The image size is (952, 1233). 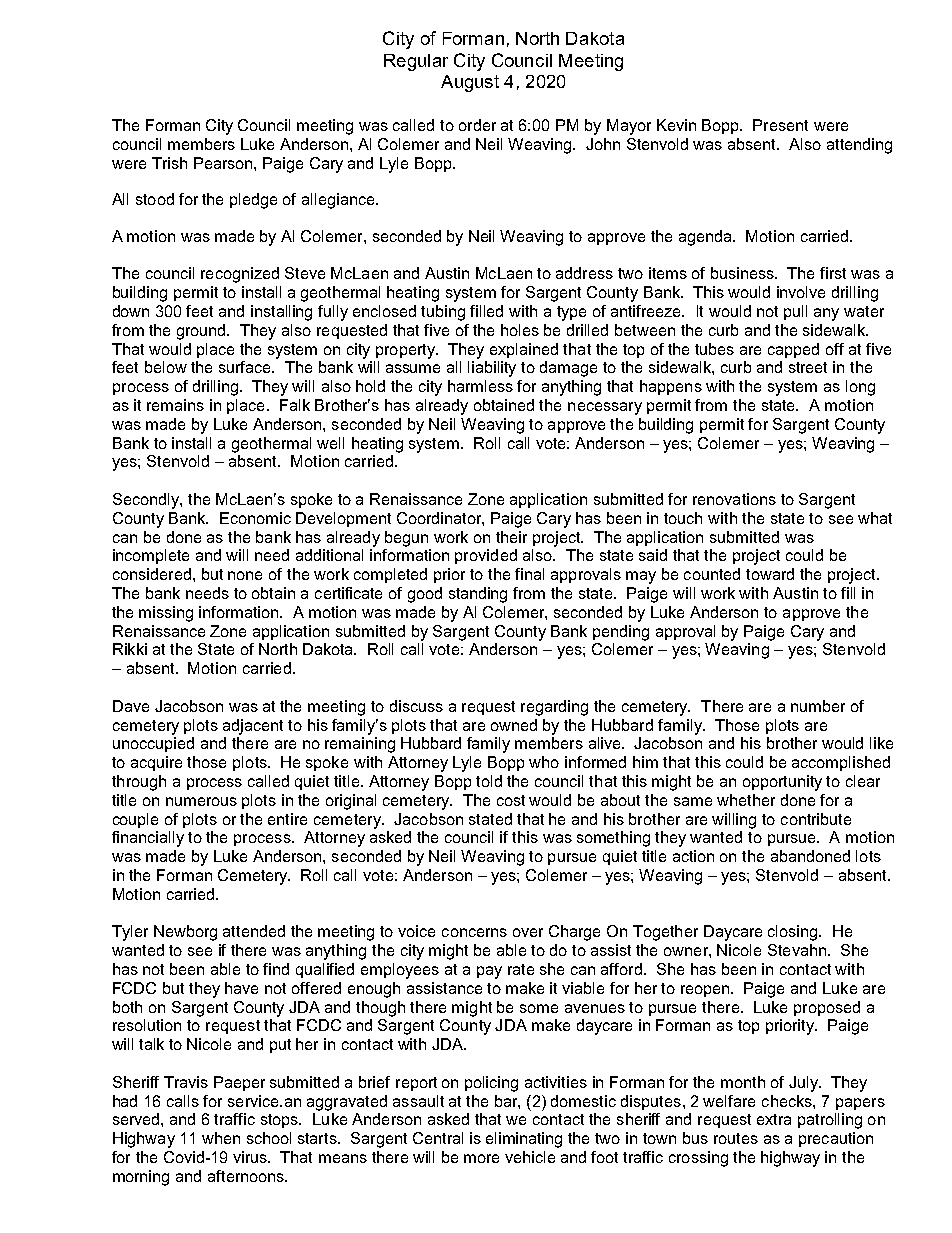 I want to click on Pearson, so click(x=224, y=163).
